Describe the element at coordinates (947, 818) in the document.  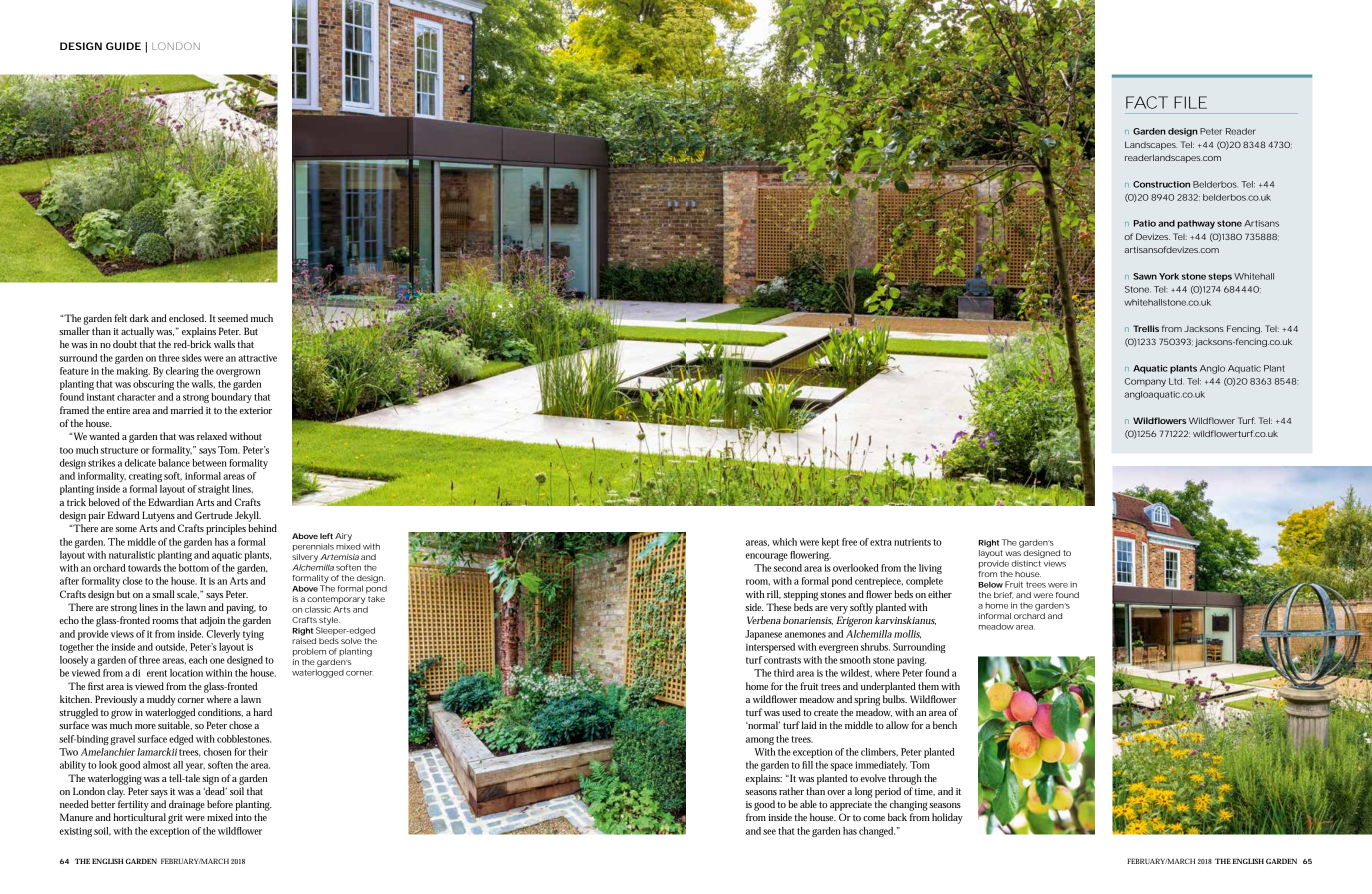
I see `holiday` at that location.
